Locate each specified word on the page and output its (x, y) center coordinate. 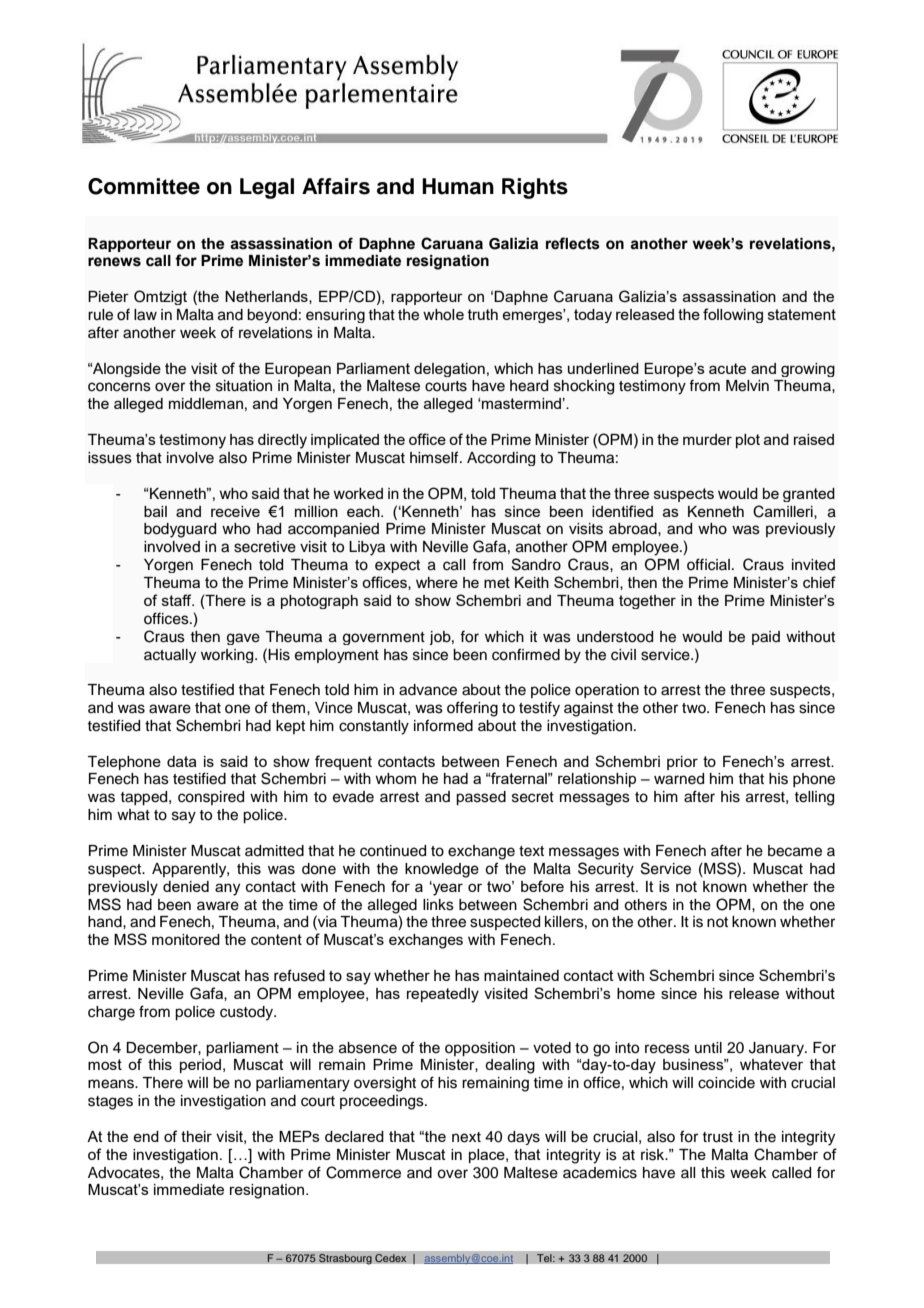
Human (458, 186)
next (466, 1137)
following (733, 315)
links (438, 905)
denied (186, 886)
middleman (206, 403)
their (196, 1136)
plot (748, 441)
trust (717, 1137)
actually (170, 656)
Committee (144, 186)
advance (428, 690)
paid (766, 638)
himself (435, 457)
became (795, 851)
